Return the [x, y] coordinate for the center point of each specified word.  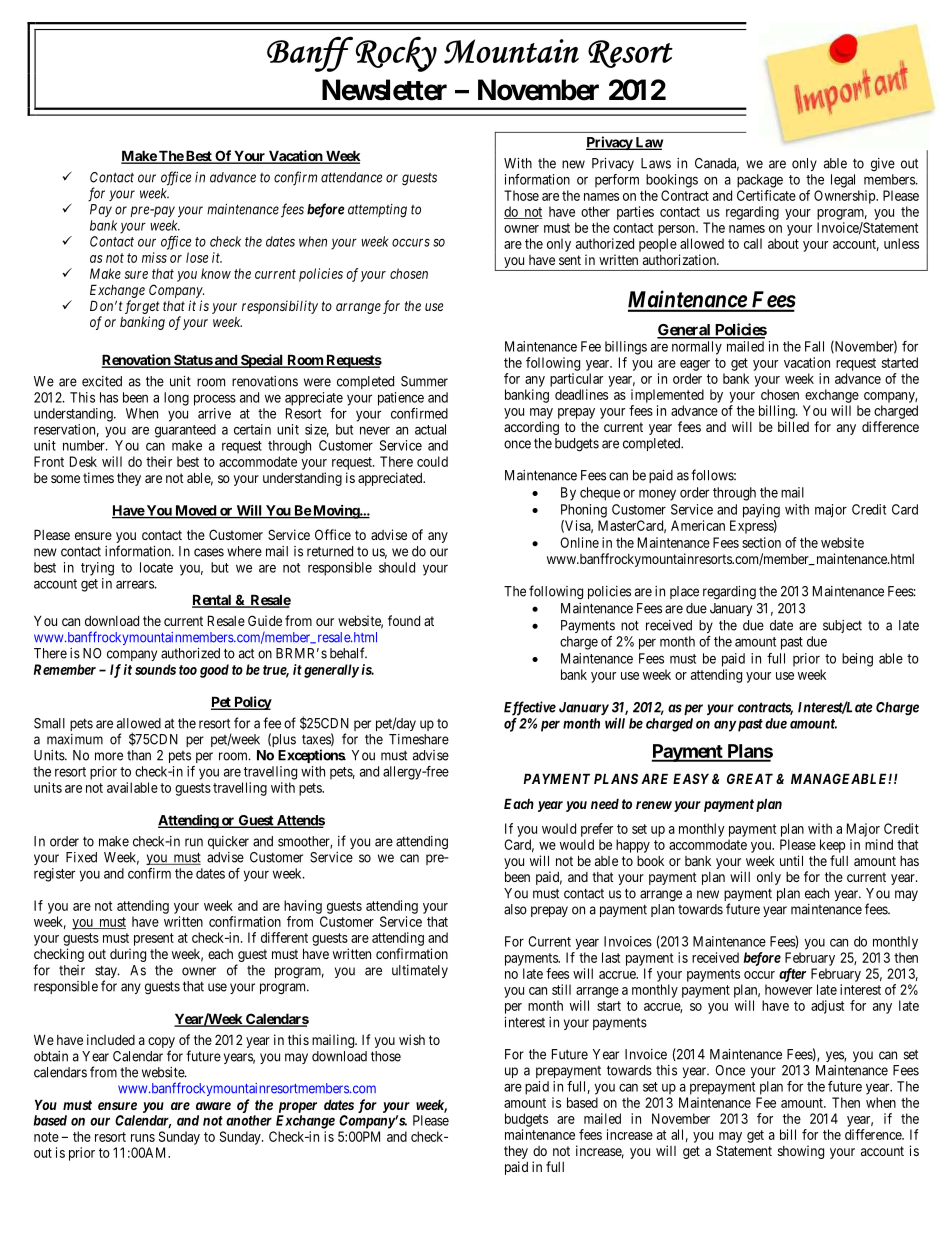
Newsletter [384, 90]
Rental [213, 601]
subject [842, 626]
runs [143, 1138]
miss [154, 257]
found [404, 620]
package [760, 181]
